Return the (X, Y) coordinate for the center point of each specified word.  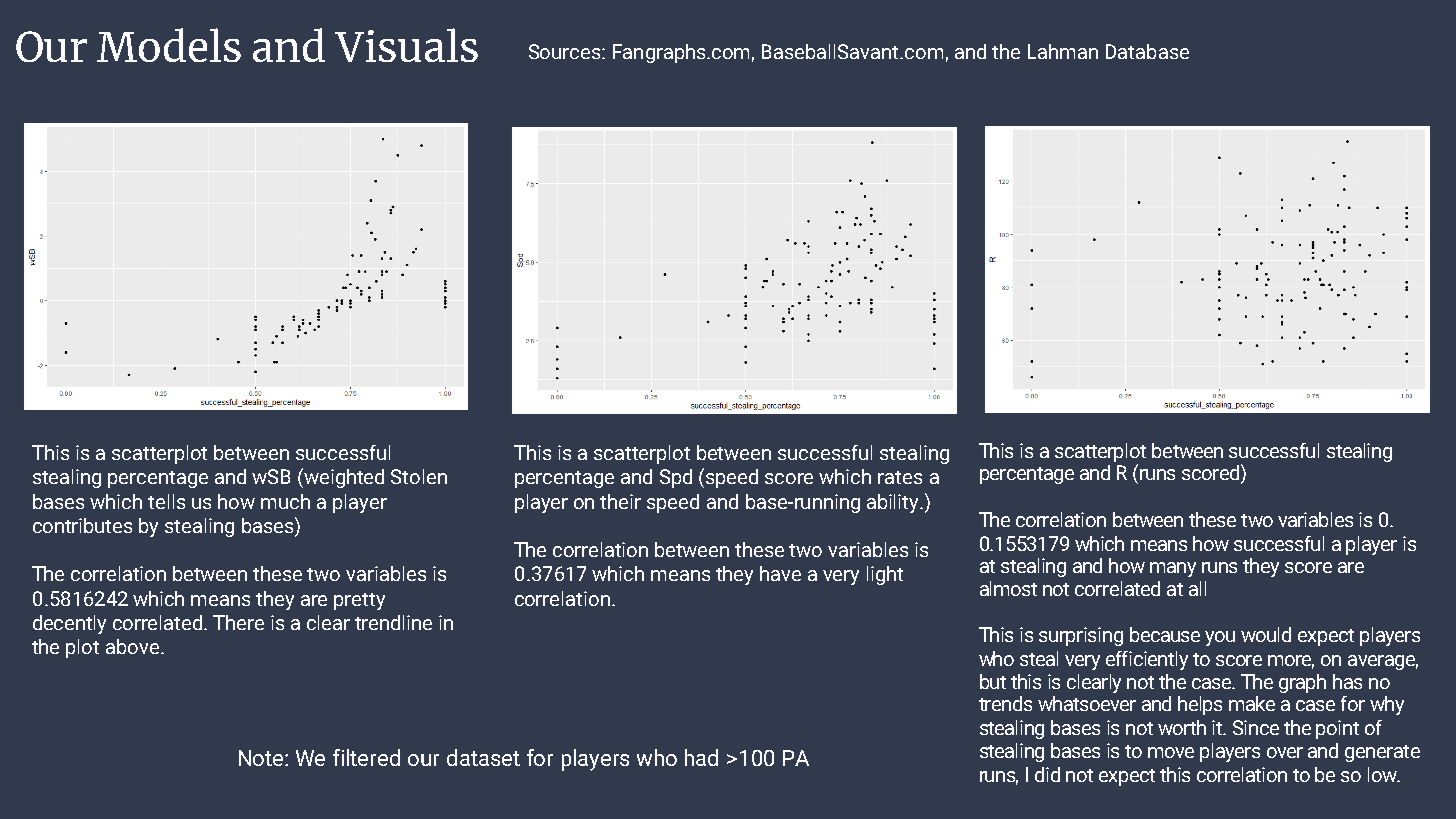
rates (900, 477)
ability (894, 503)
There (238, 622)
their (620, 501)
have (780, 573)
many (1173, 569)
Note (262, 758)
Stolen (419, 476)
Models (169, 45)
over (1285, 752)
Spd (676, 478)
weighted (344, 478)
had (701, 757)
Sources (566, 51)
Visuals (406, 45)
